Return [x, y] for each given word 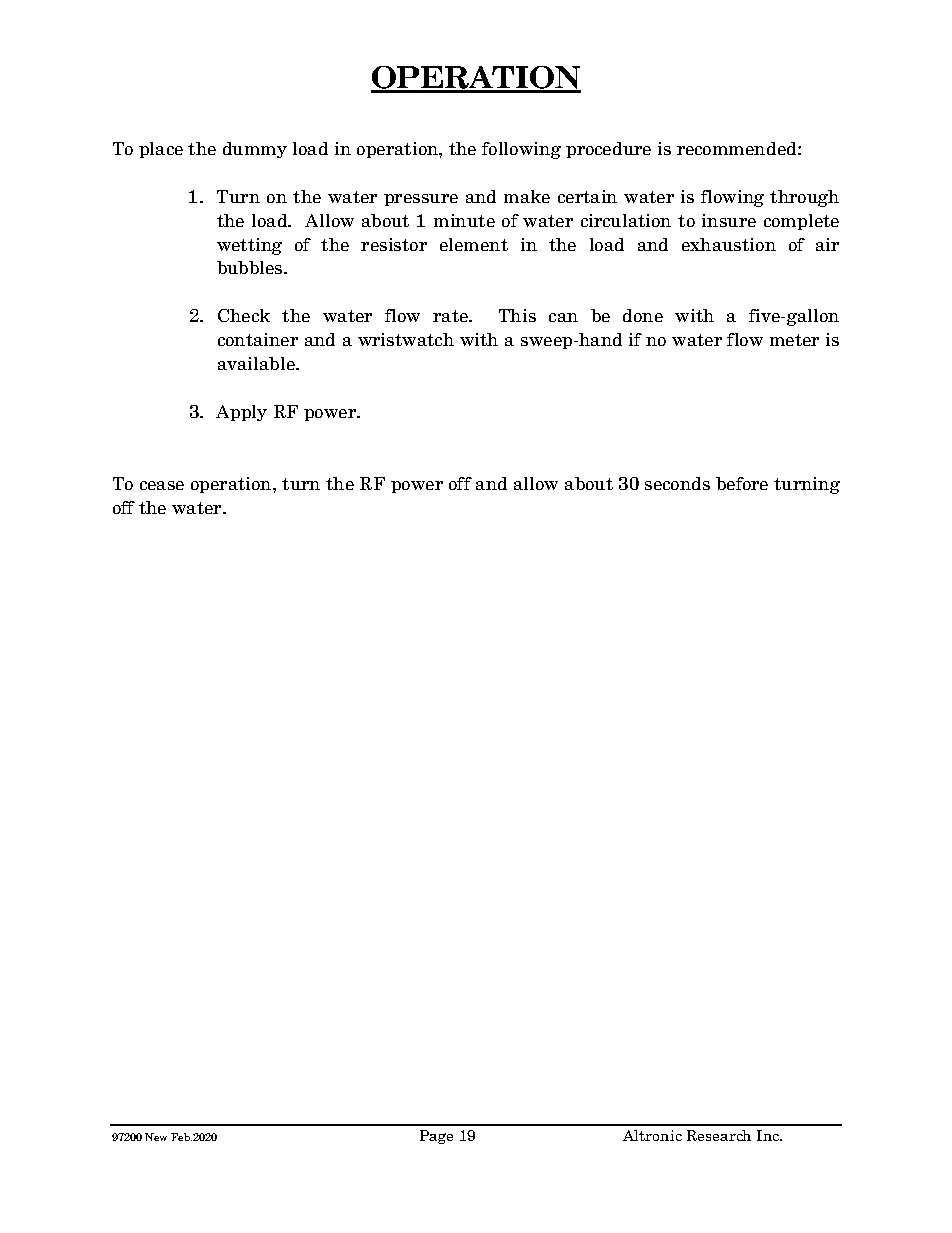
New [156, 1137]
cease [162, 485]
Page [436, 1137]
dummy [255, 150]
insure [729, 220]
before [742, 483]
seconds [677, 483]
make [527, 196]
